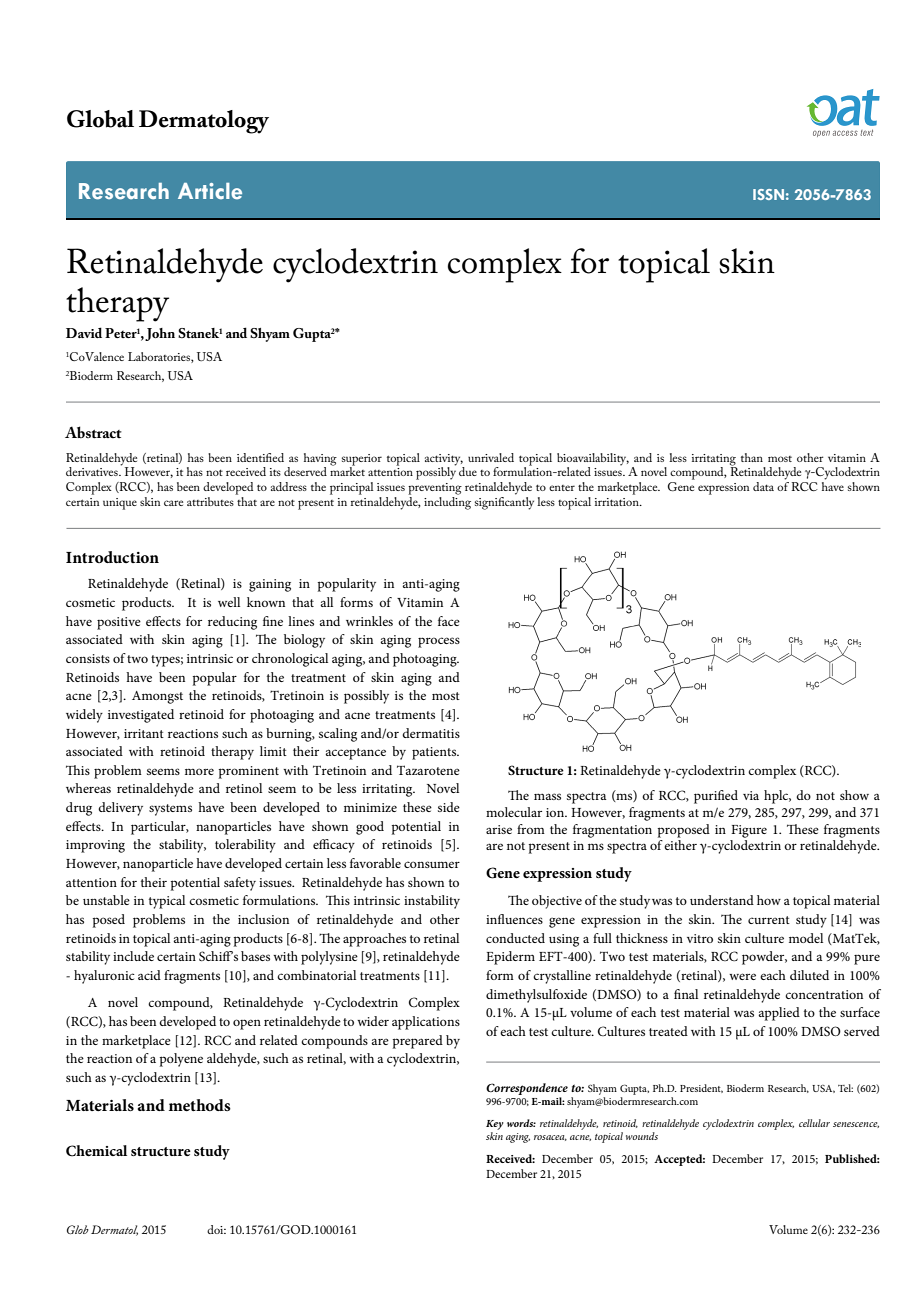  Describe the element at coordinates (216, 1229) in the screenshot. I see `doi` at that location.
